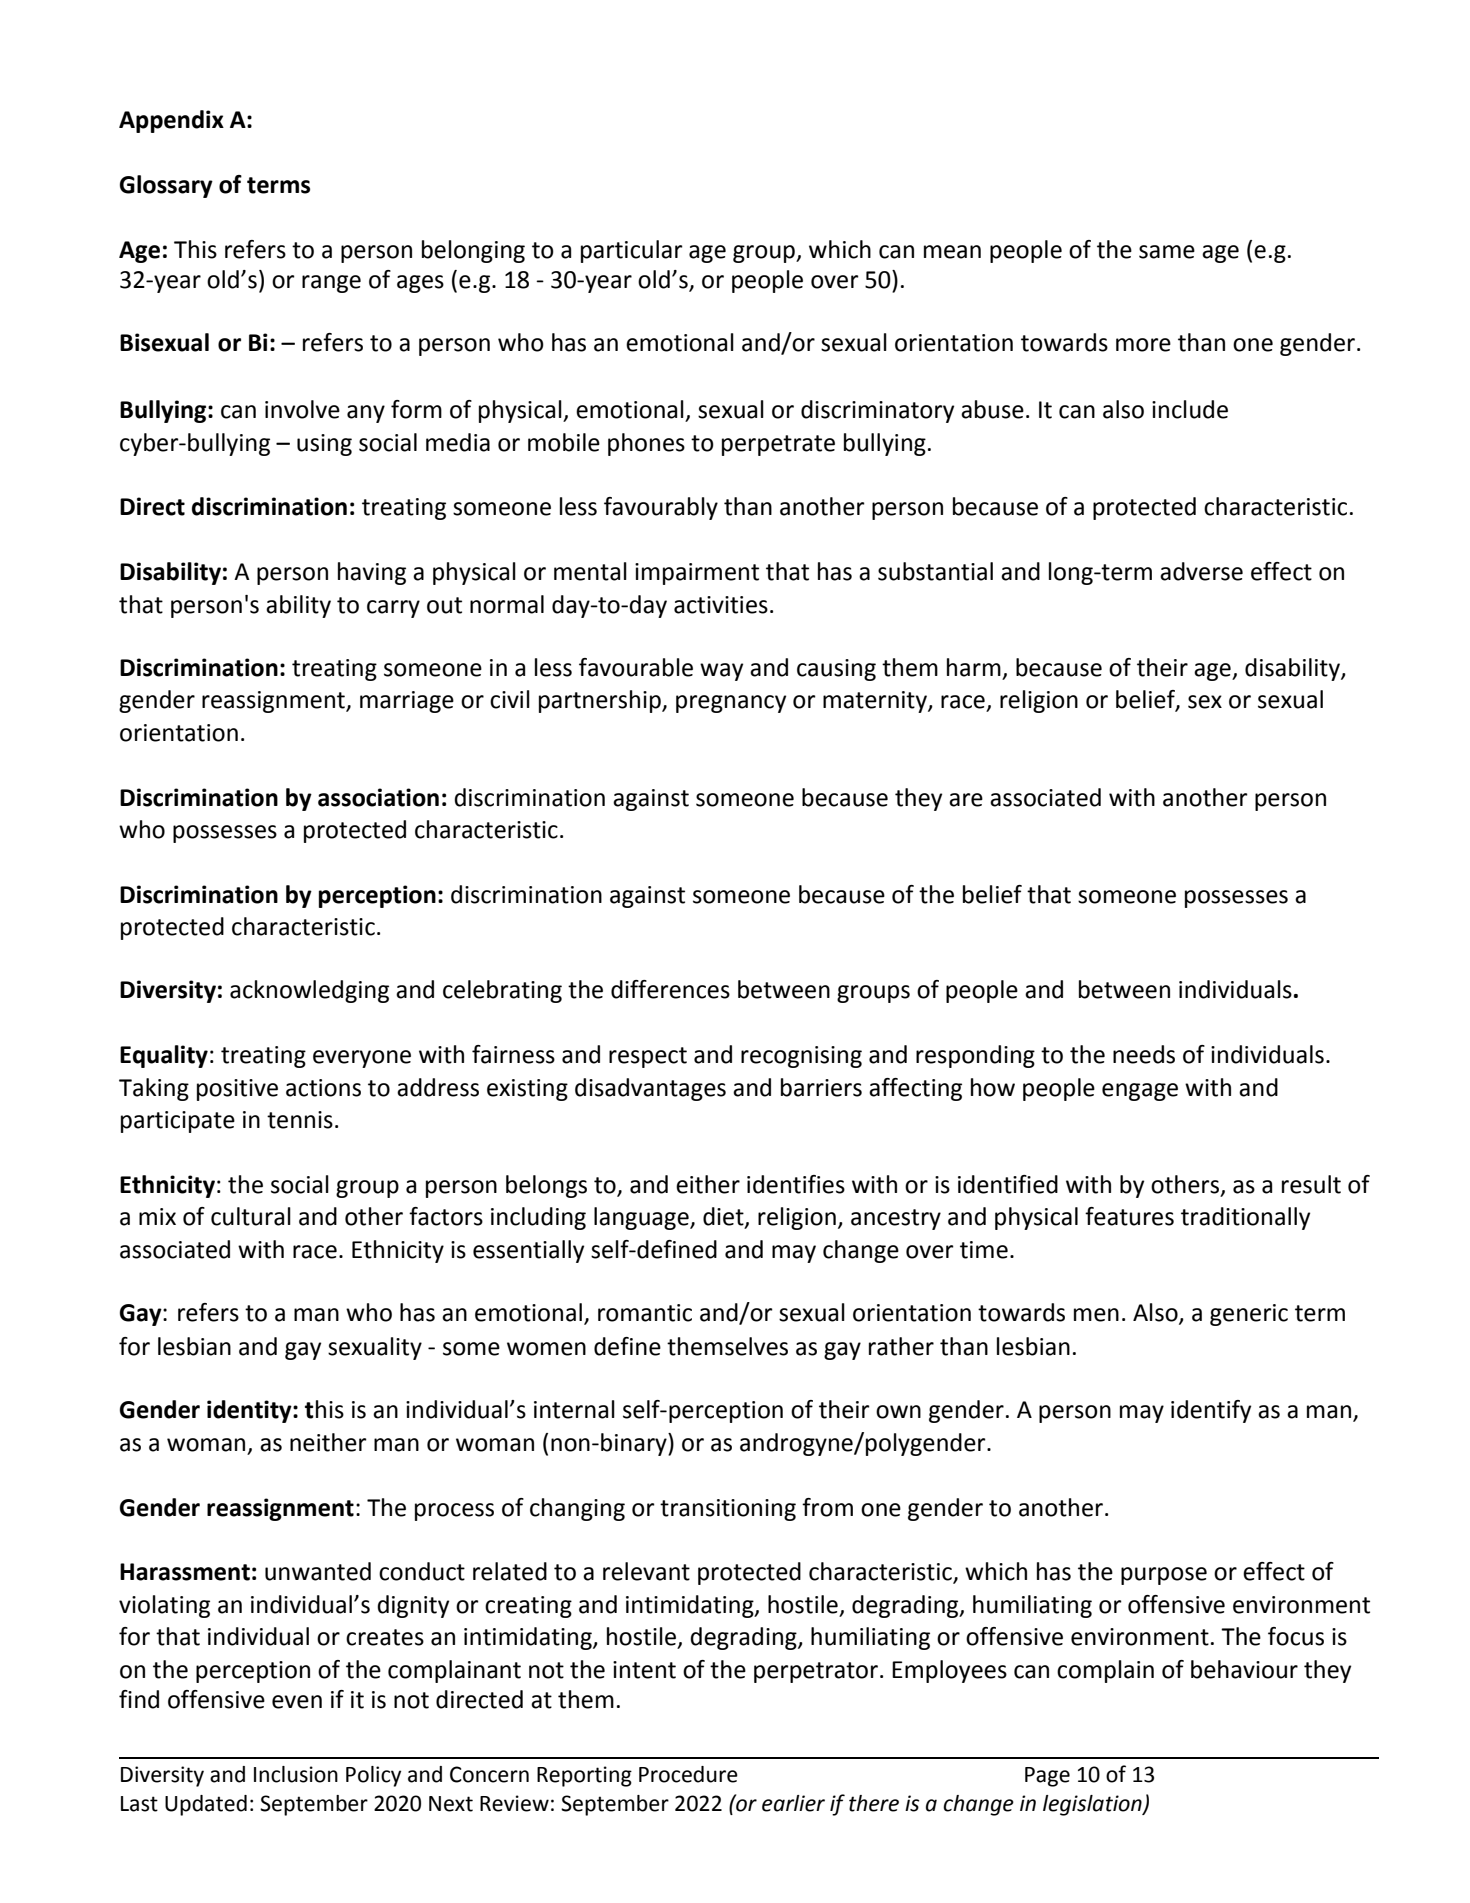  Describe the element at coordinates (251, 1216) in the screenshot. I see `cultural` at that location.
